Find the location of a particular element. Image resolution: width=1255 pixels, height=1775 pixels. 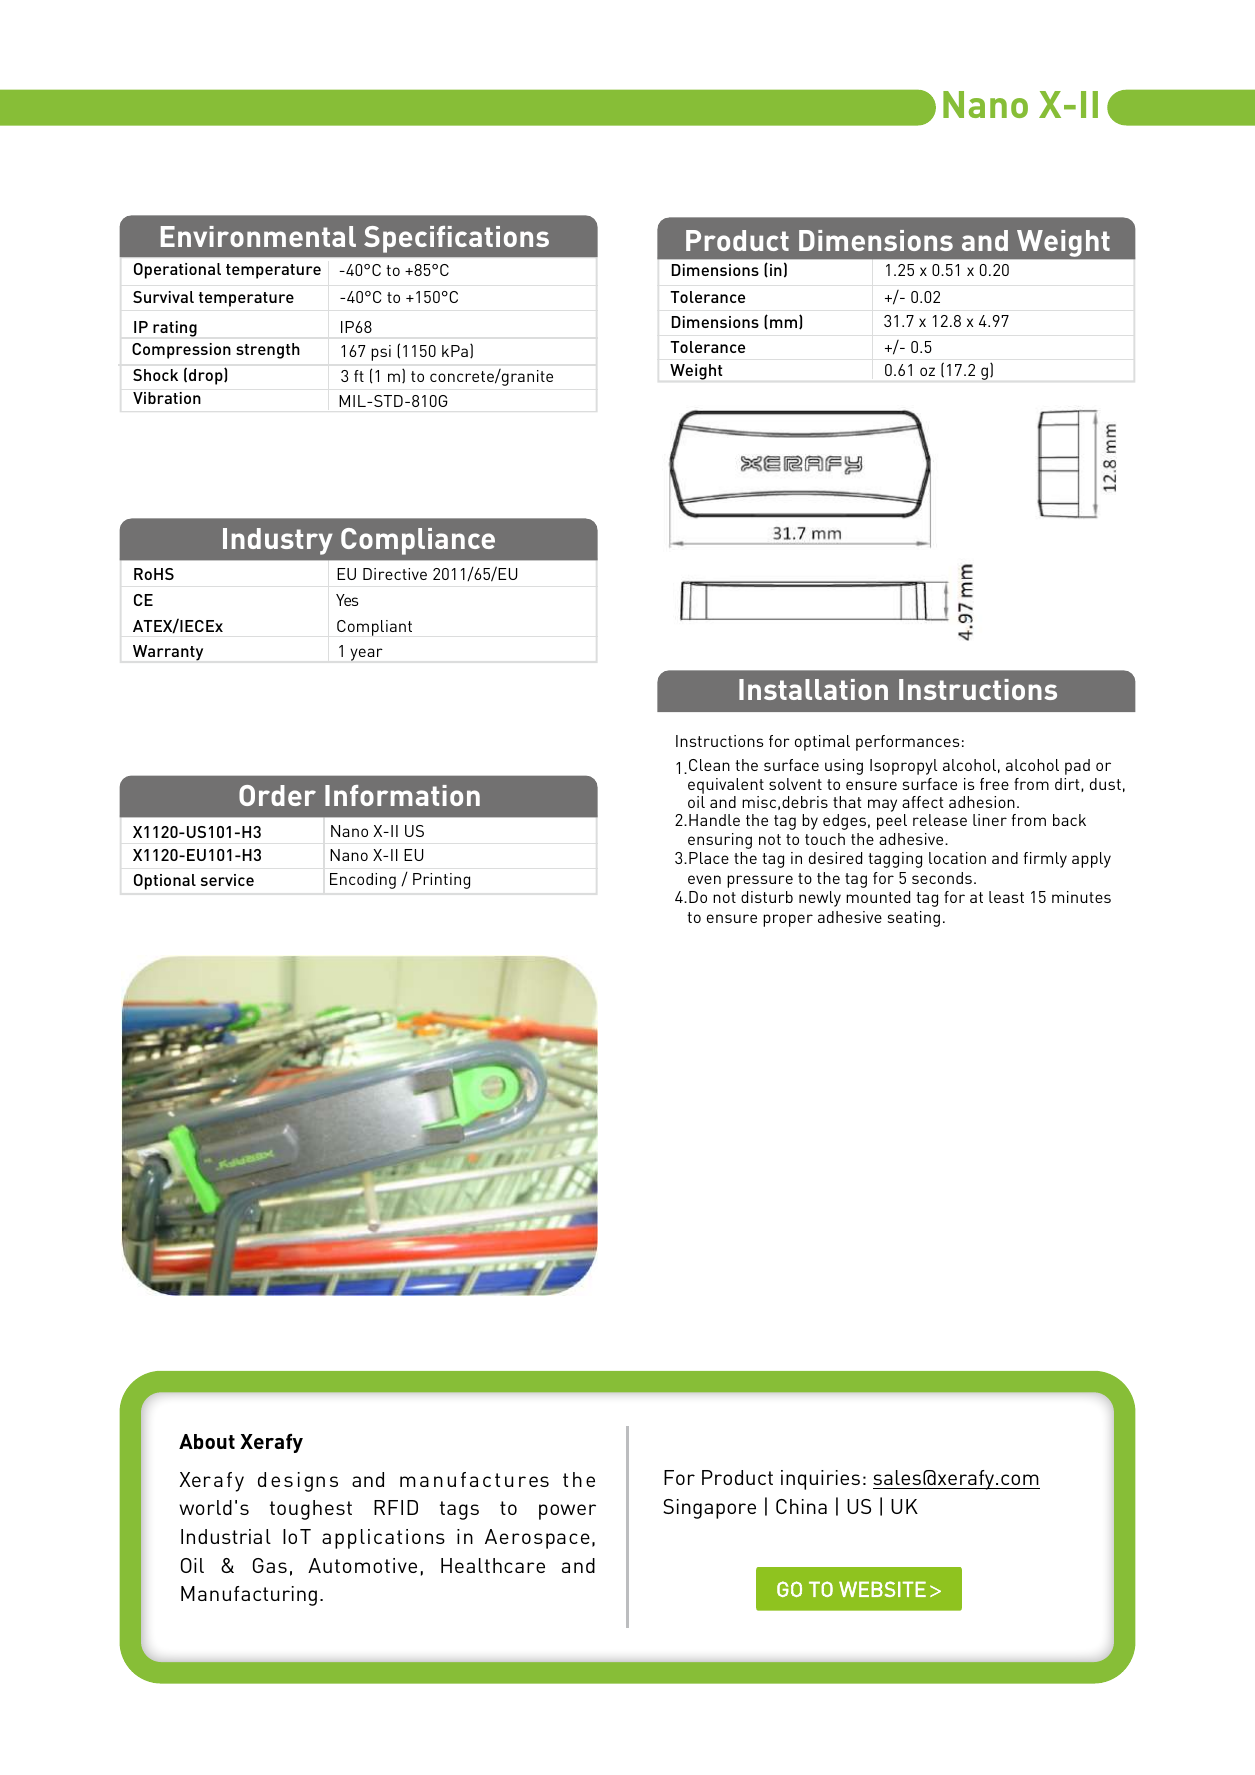

Compliance is located at coordinates (418, 541).
